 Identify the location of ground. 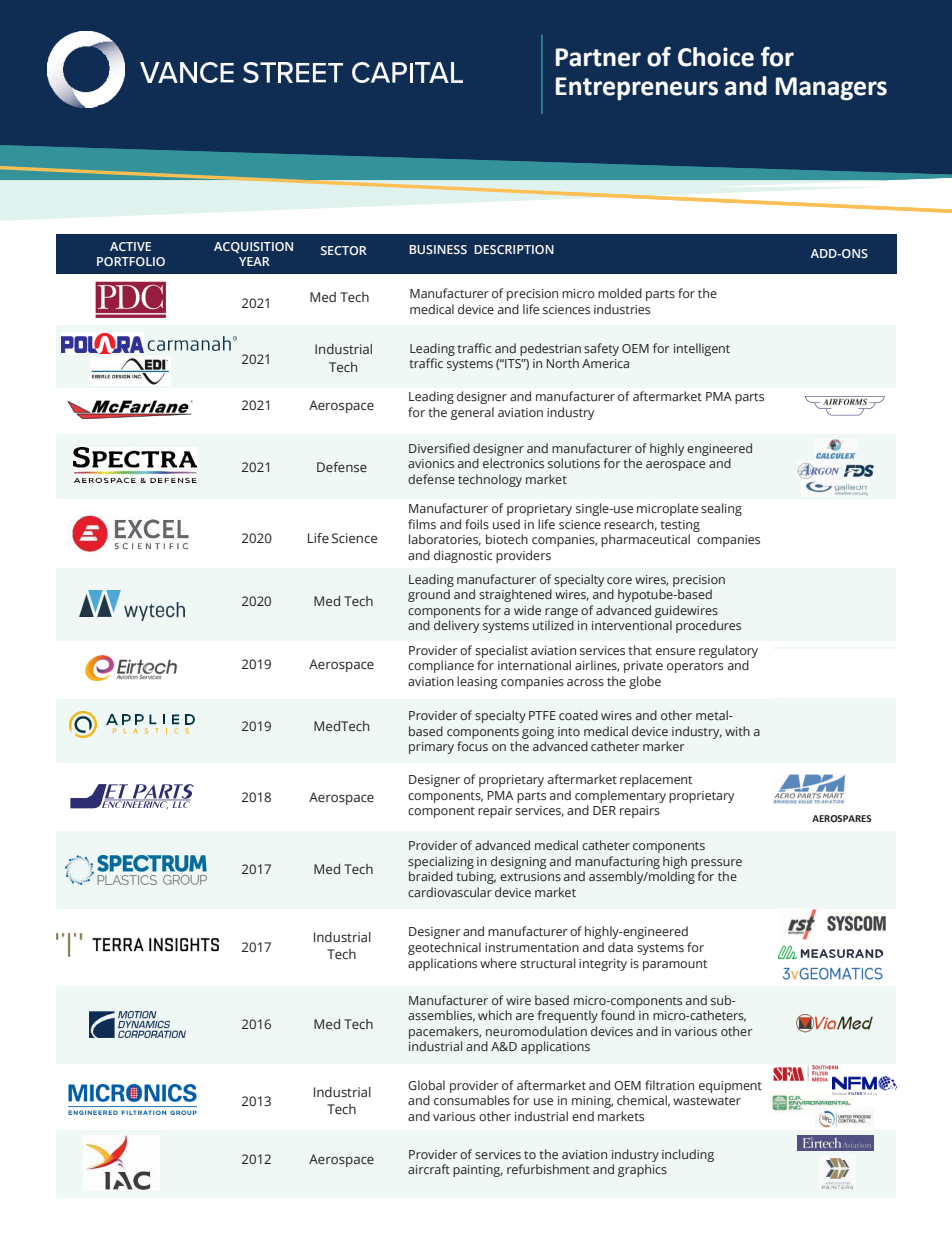
(429, 595).
